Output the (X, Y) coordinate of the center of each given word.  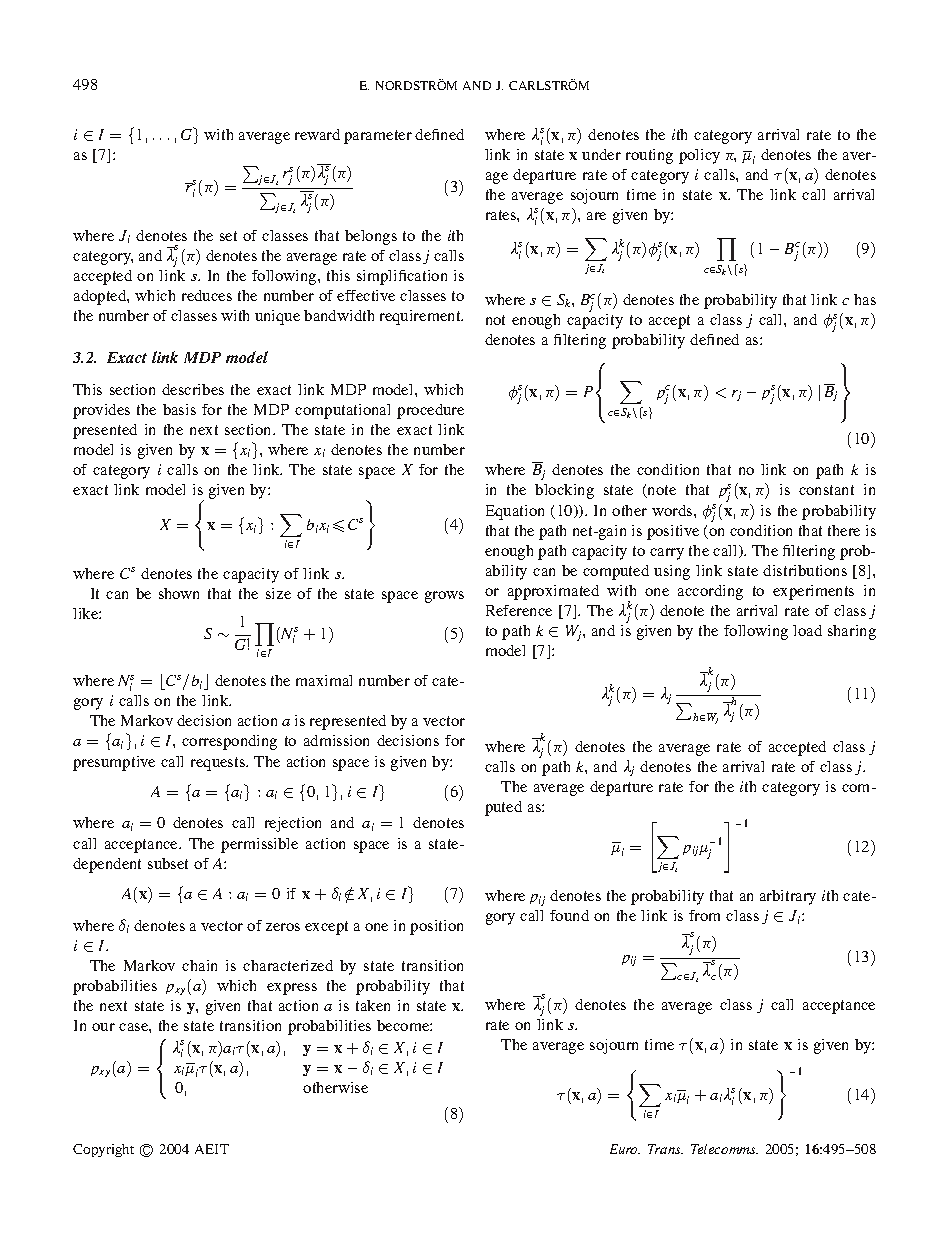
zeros (283, 927)
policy (699, 156)
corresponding (229, 742)
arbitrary (788, 897)
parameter (378, 137)
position (436, 927)
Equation (515, 512)
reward (317, 134)
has (865, 299)
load (807, 630)
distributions (805, 570)
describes (193, 389)
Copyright (103, 1150)
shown (179, 593)
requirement (421, 317)
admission (336, 740)
